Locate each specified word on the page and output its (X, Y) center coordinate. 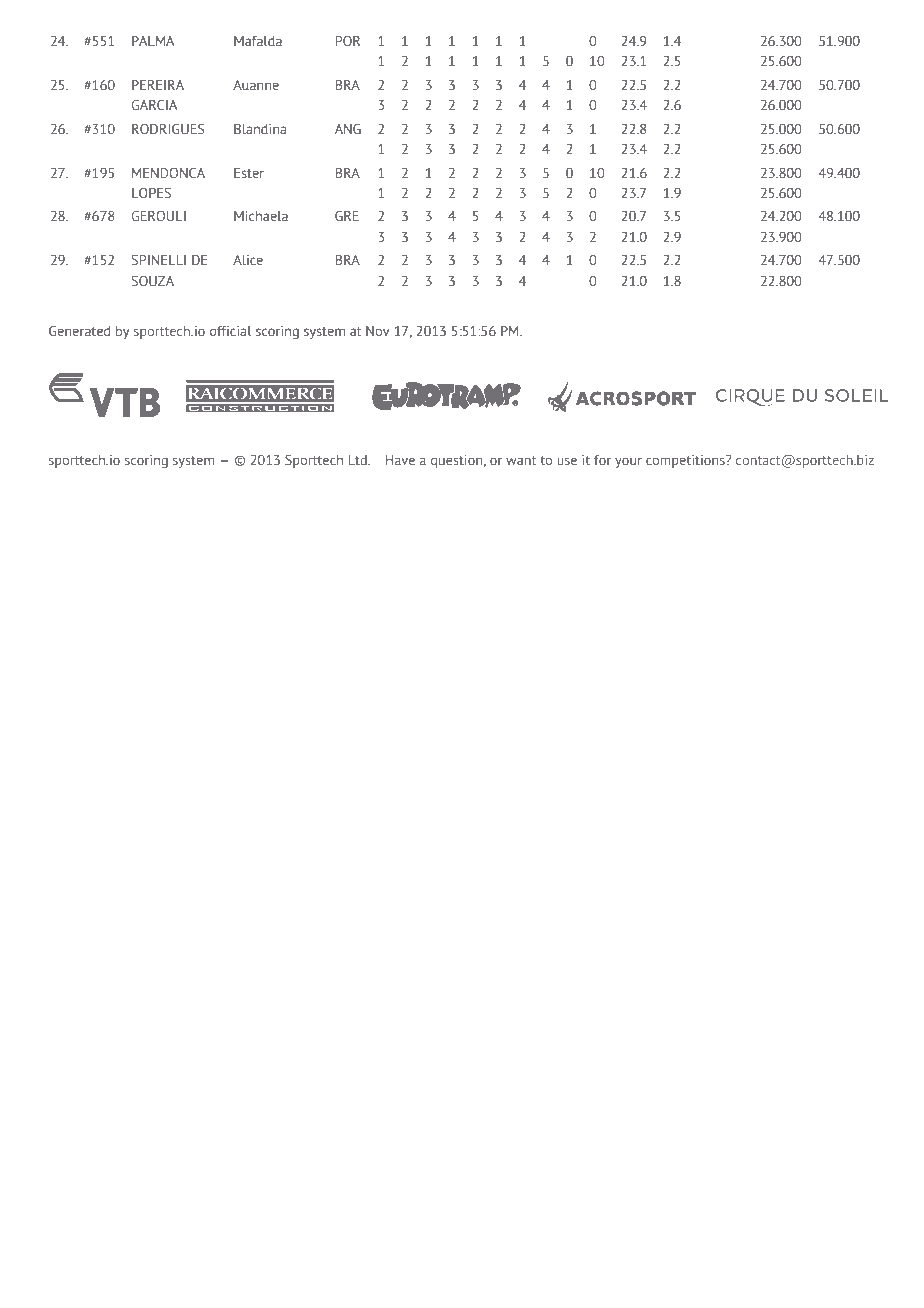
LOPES (151, 192)
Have (400, 460)
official (231, 331)
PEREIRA (158, 85)
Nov (378, 331)
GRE (347, 215)
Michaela (261, 216)
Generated (79, 330)
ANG (348, 128)
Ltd (359, 460)
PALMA (153, 41)
